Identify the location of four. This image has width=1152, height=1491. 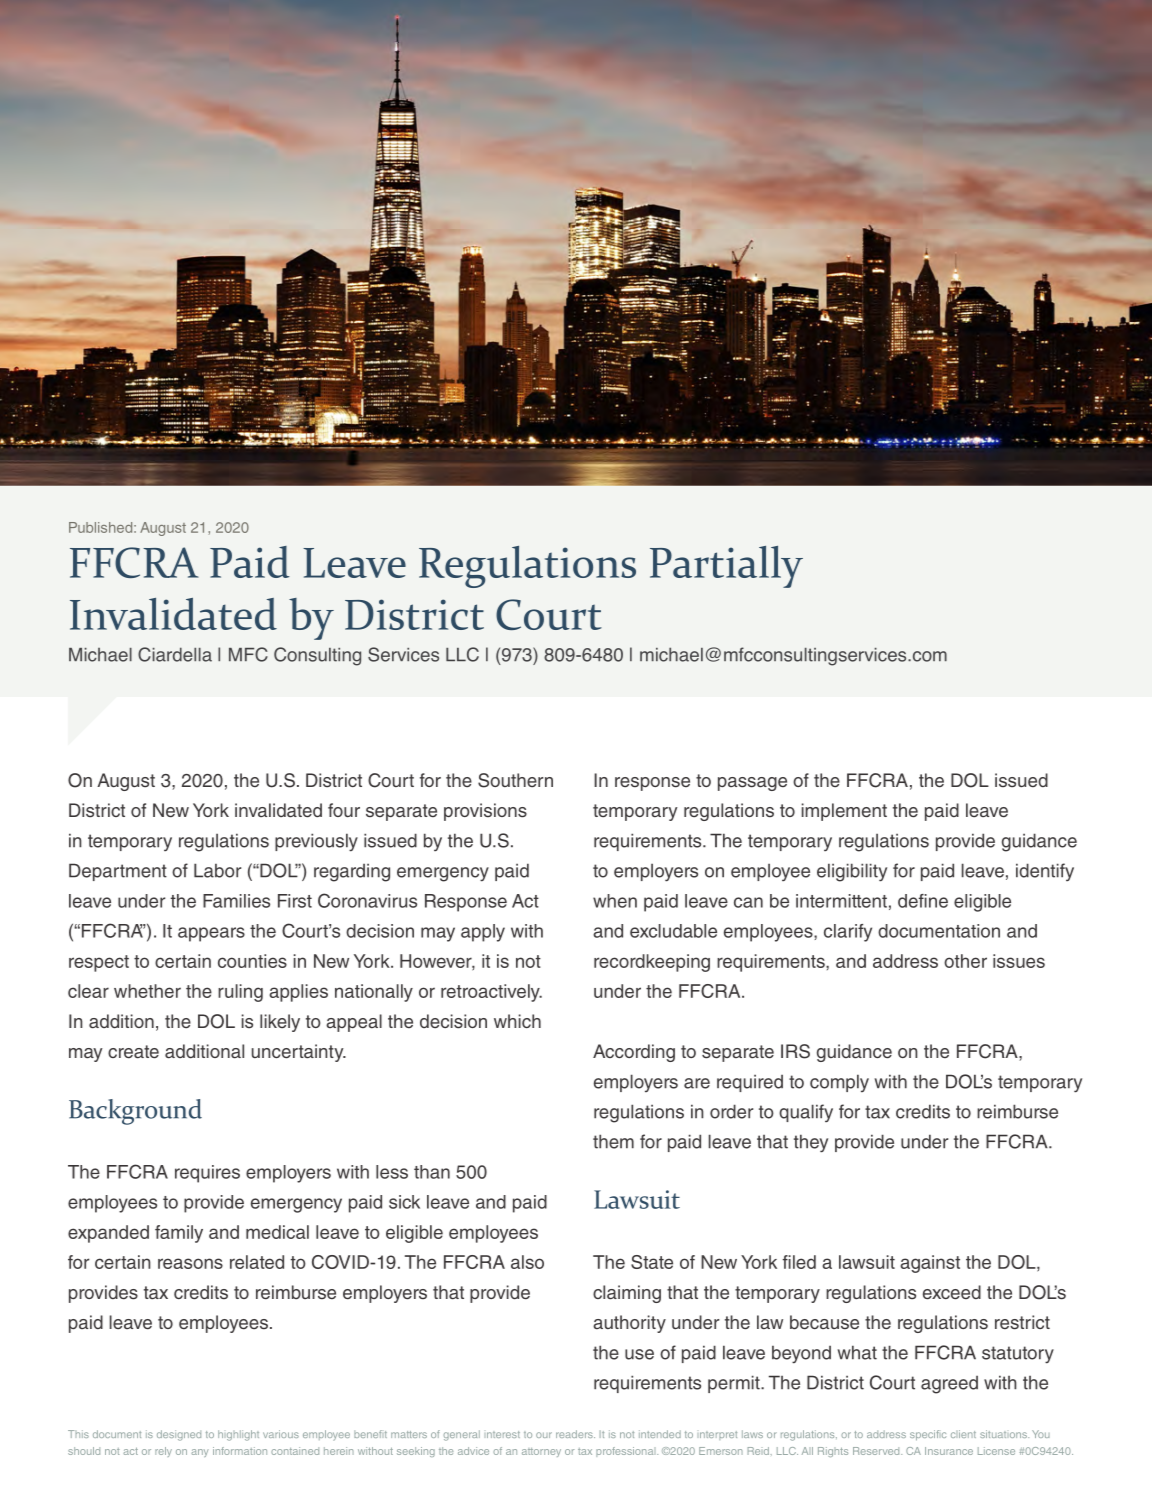
(344, 810).
